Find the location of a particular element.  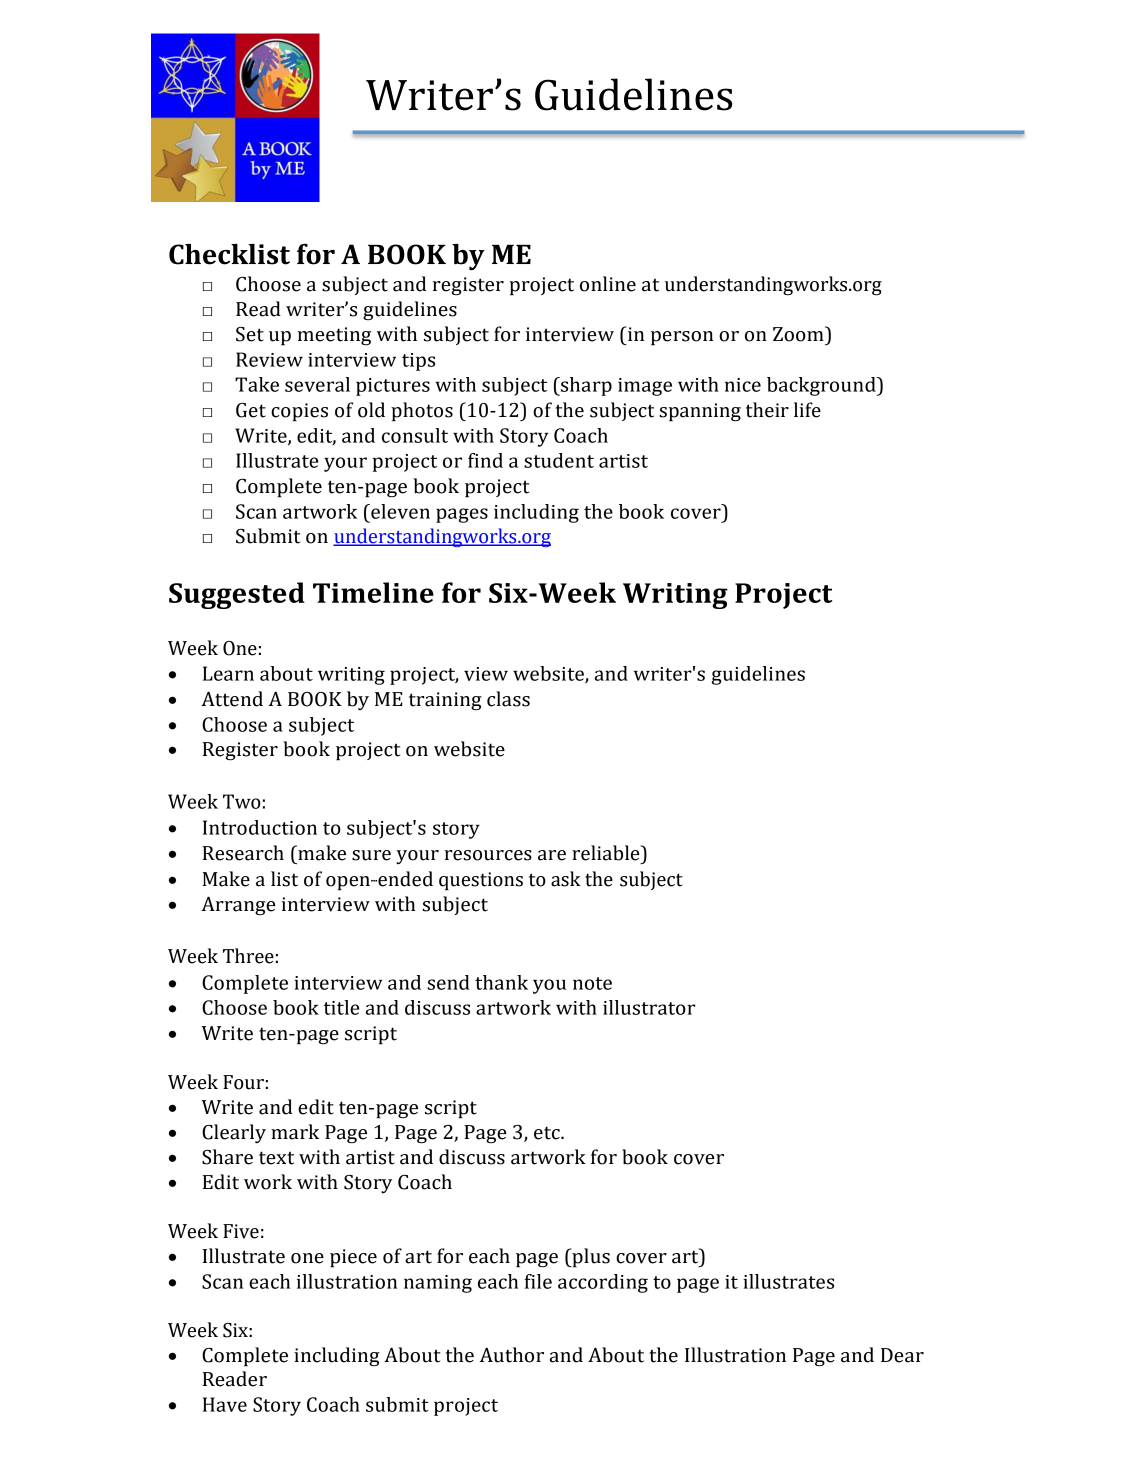

Author is located at coordinates (512, 1355).
